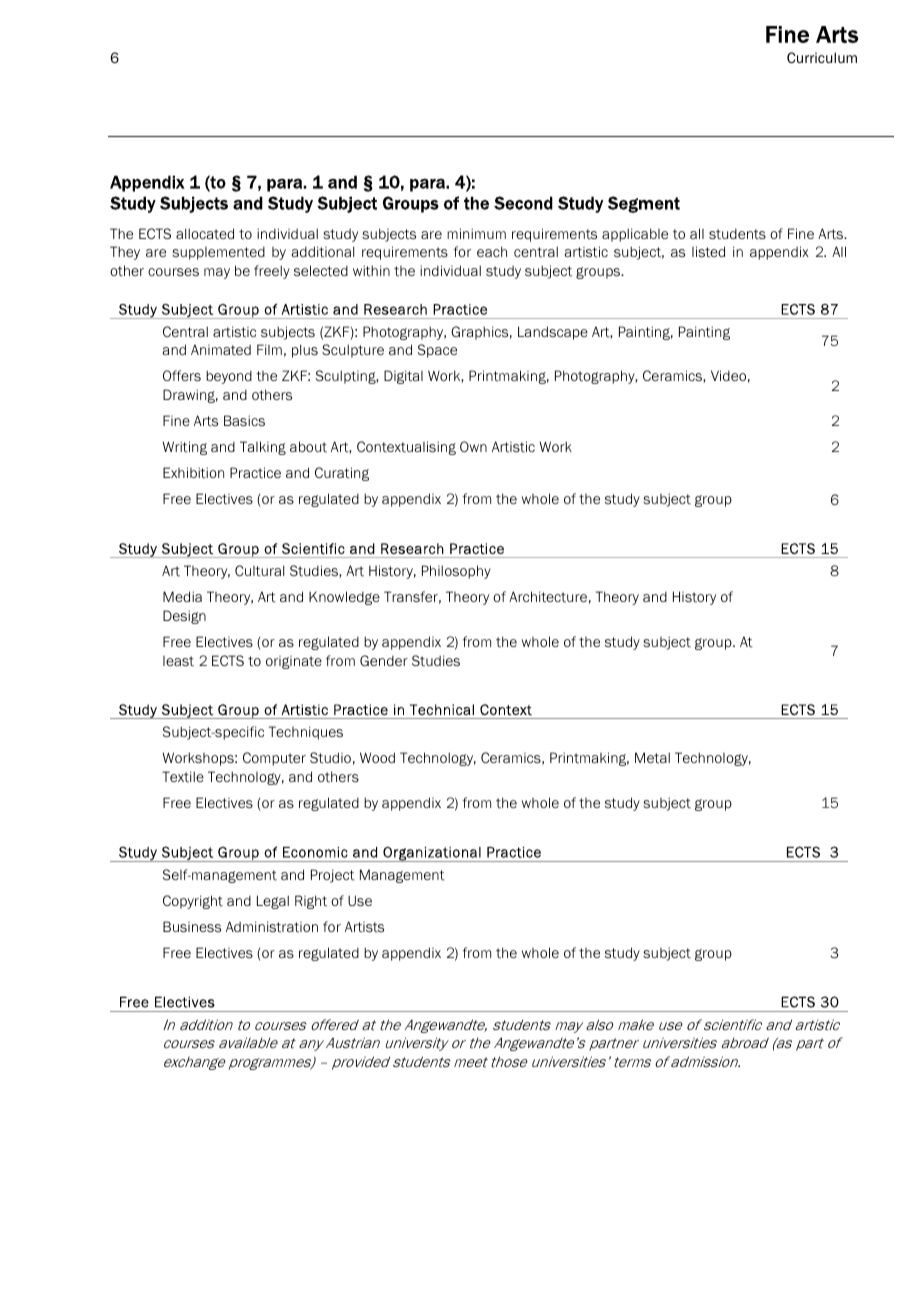 Image resolution: width=924 pixels, height=1308 pixels. Describe the element at coordinates (523, 203) in the document. I see `Second` at that location.
